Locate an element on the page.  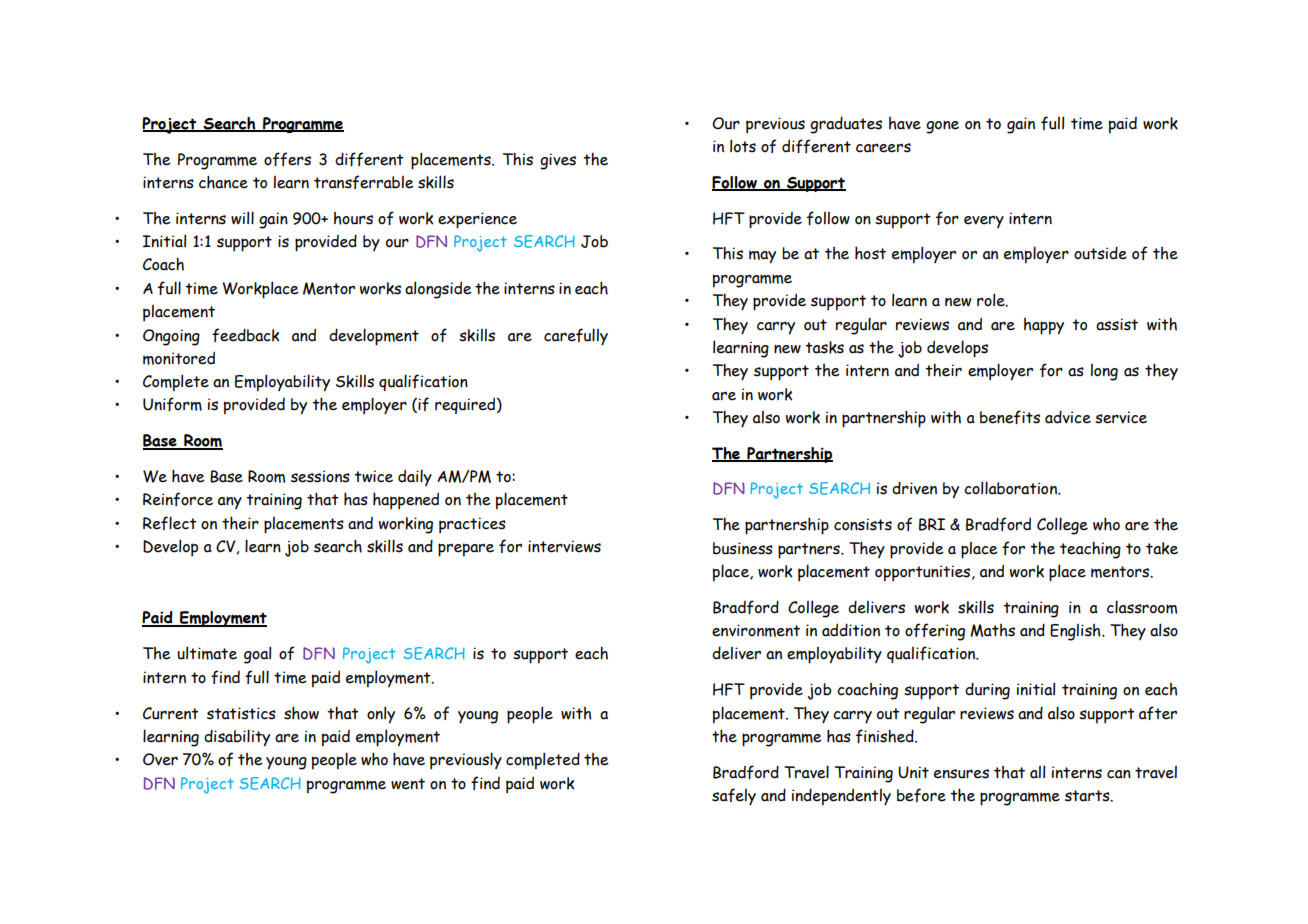
lots is located at coordinates (743, 146).
